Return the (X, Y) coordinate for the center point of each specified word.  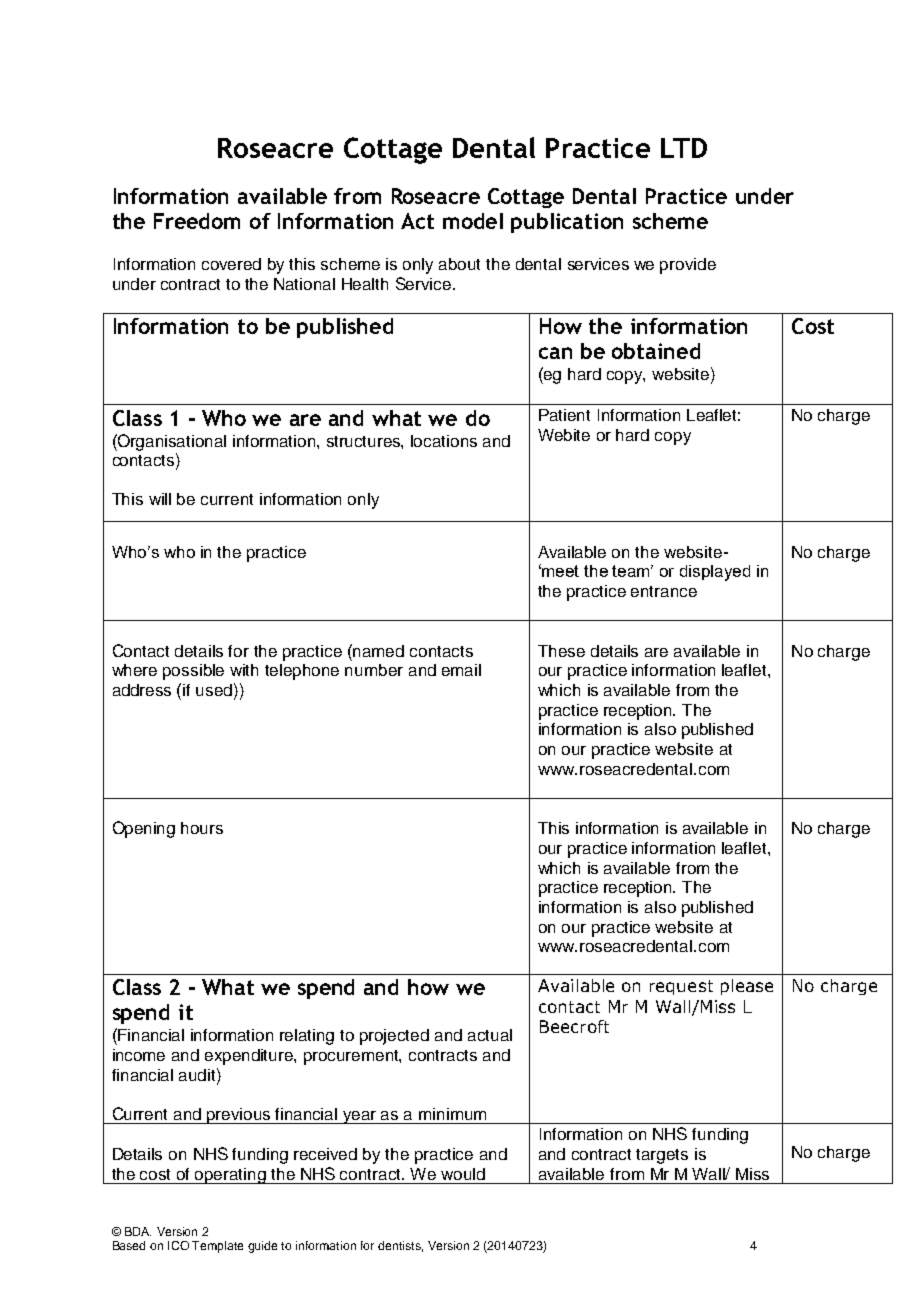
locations (444, 441)
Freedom (197, 221)
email (461, 670)
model (473, 221)
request (681, 987)
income (139, 1055)
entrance (664, 591)
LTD (684, 148)
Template (217, 1247)
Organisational (171, 442)
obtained (656, 351)
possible (193, 672)
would (463, 1174)
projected (394, 1037)
